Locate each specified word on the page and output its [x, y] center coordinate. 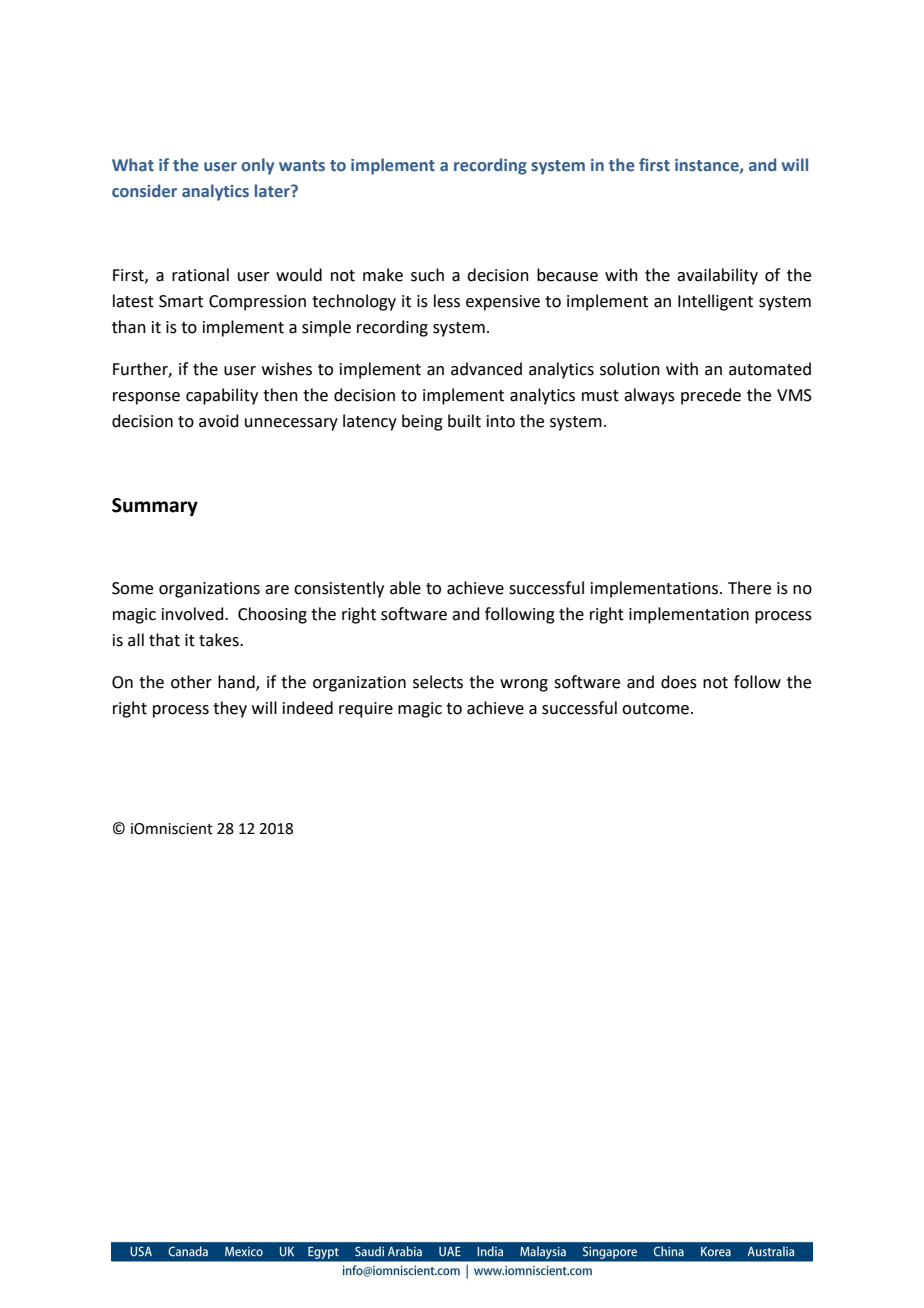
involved [194, 614]
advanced [486, 369]
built [464, 421]
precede [711, 396]
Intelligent [715, 302]
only [257, 166]
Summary [155, 507]
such [427, 275]
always [649, 396]
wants [302, 166]
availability [717, 276]
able [405, 588]
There [749, 588]
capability [222, 396]
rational [200, 275]
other [191, 682]
